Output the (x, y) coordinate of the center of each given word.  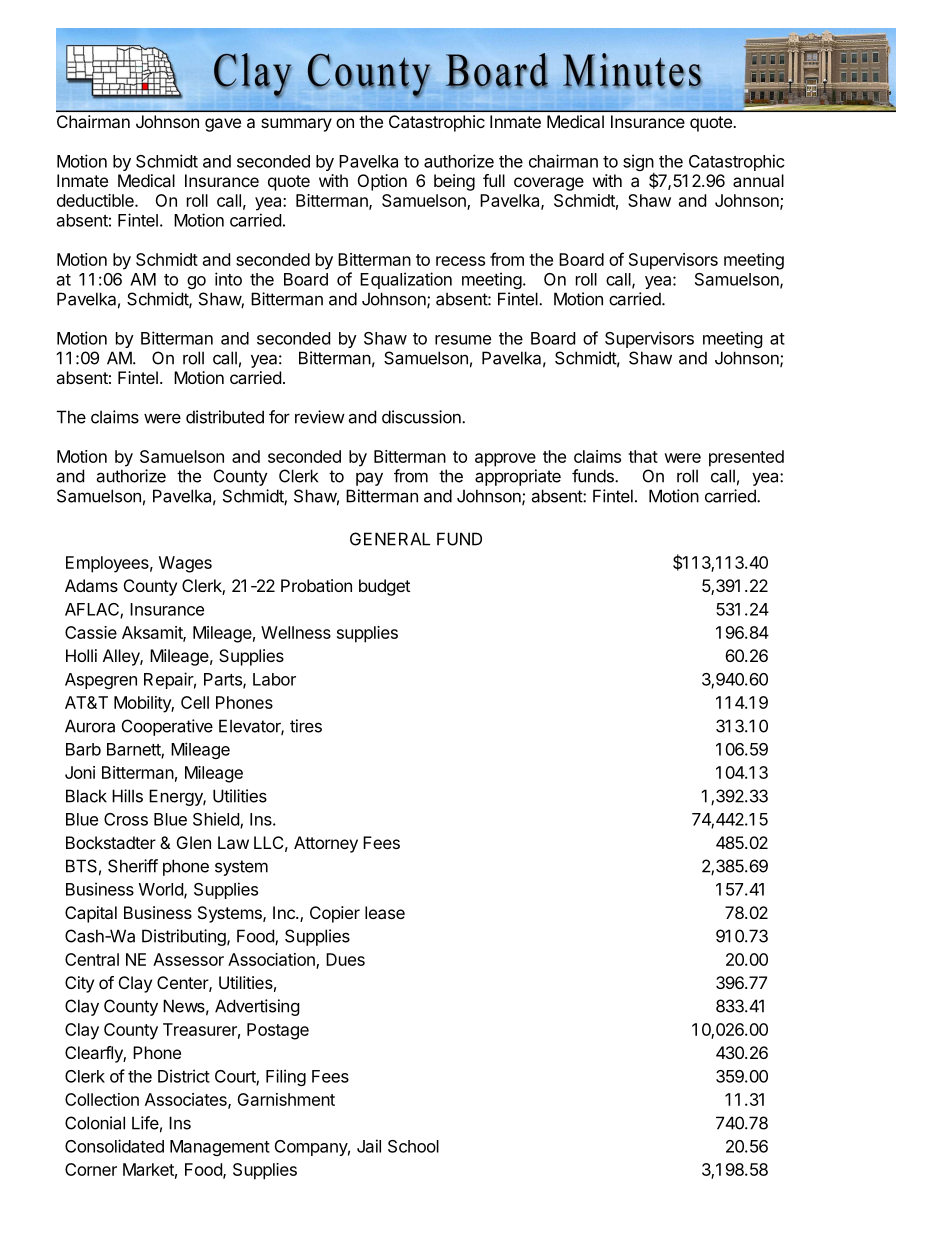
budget (384, 587)
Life (145, 1123)
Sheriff (133, 866)
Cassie (91, 632)
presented (746, 458)
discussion (422, 417)
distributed (225, 417)
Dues (345, 959)
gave (223, 125)
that (643, 456)
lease (385, 912)
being (454, 182)
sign (639, 164)
